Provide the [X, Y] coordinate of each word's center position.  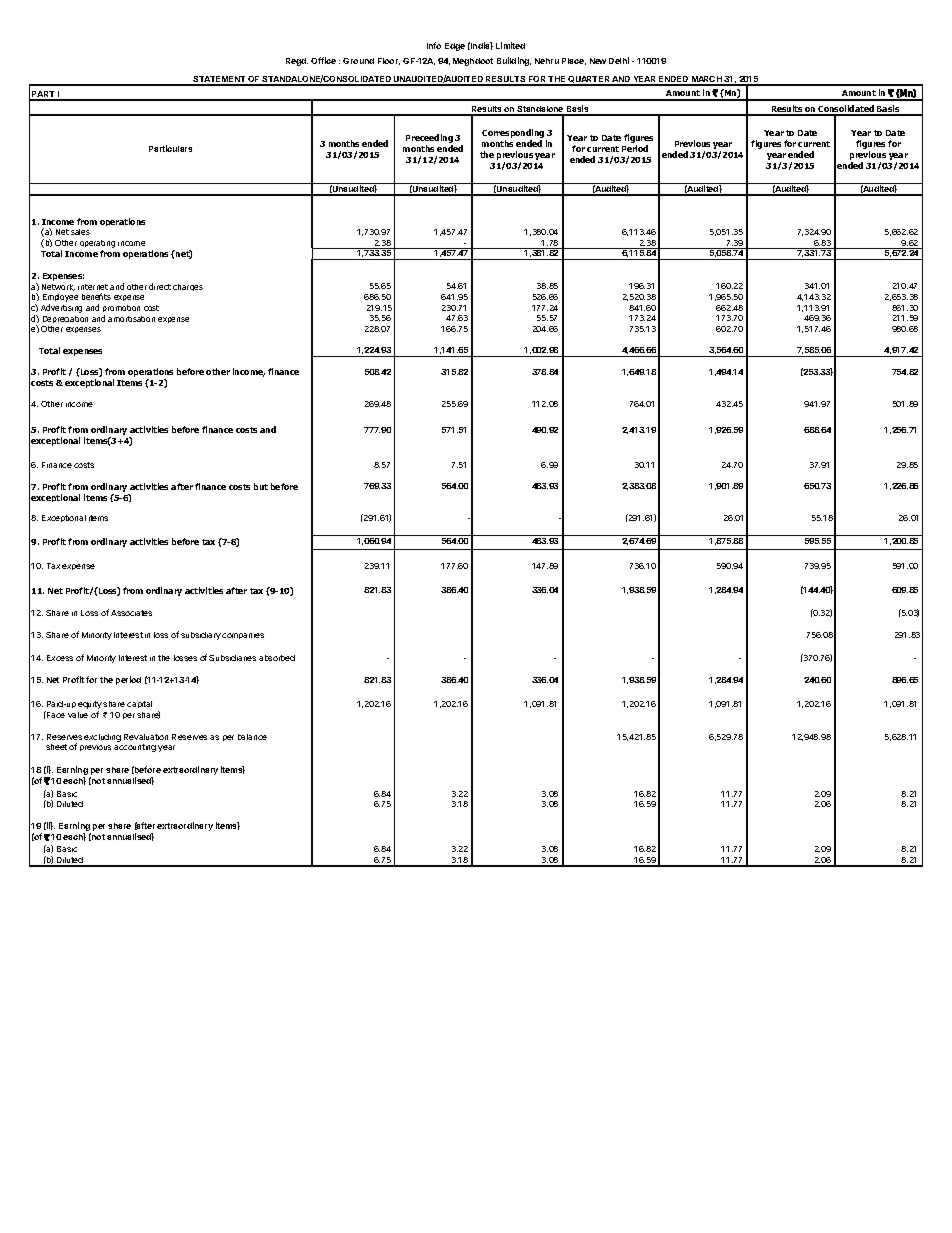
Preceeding [429, 140]
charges [188, 287]
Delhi [619, 60]
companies [243, 636]
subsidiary [201, 636]
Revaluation [146, 737]
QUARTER [589, 80]
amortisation [131, 319]
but [261, 486]
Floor [389, 61]
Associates [131, 613]
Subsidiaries [232, 658]
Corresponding [514, 135]
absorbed [277, 658]
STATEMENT [219, 80]
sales [80, 232]
